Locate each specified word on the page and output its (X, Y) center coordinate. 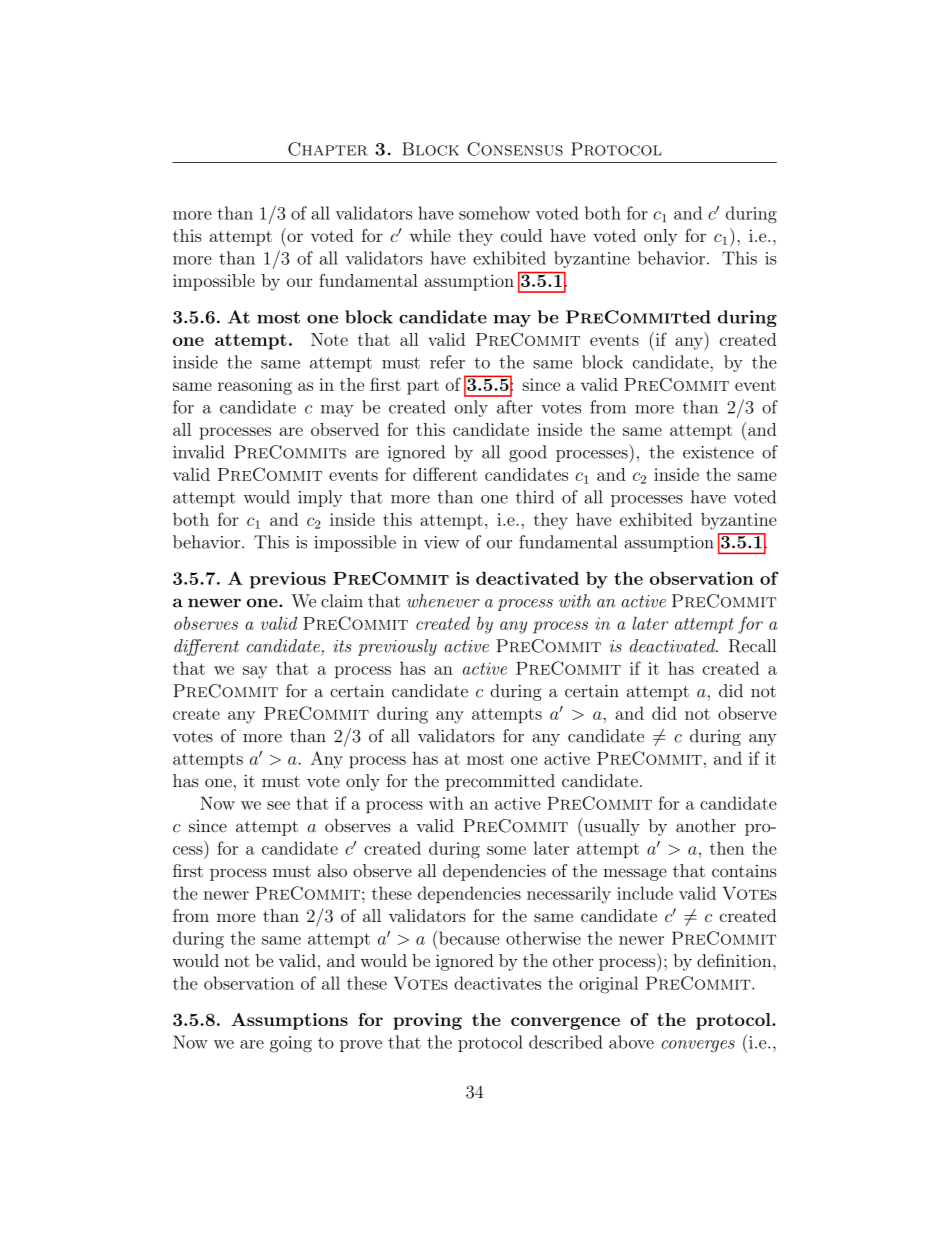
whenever (443, 601)
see (278, 805)
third (535, 497)
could (521, 235)
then (727, 848)
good (528, 453)
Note (329, 339)
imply (320, 498)
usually (611, 827)
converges (698, 1046)
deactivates (497, 983)
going (291, 1044)
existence (718, 452)
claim (342, 601)
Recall (752, 646)
